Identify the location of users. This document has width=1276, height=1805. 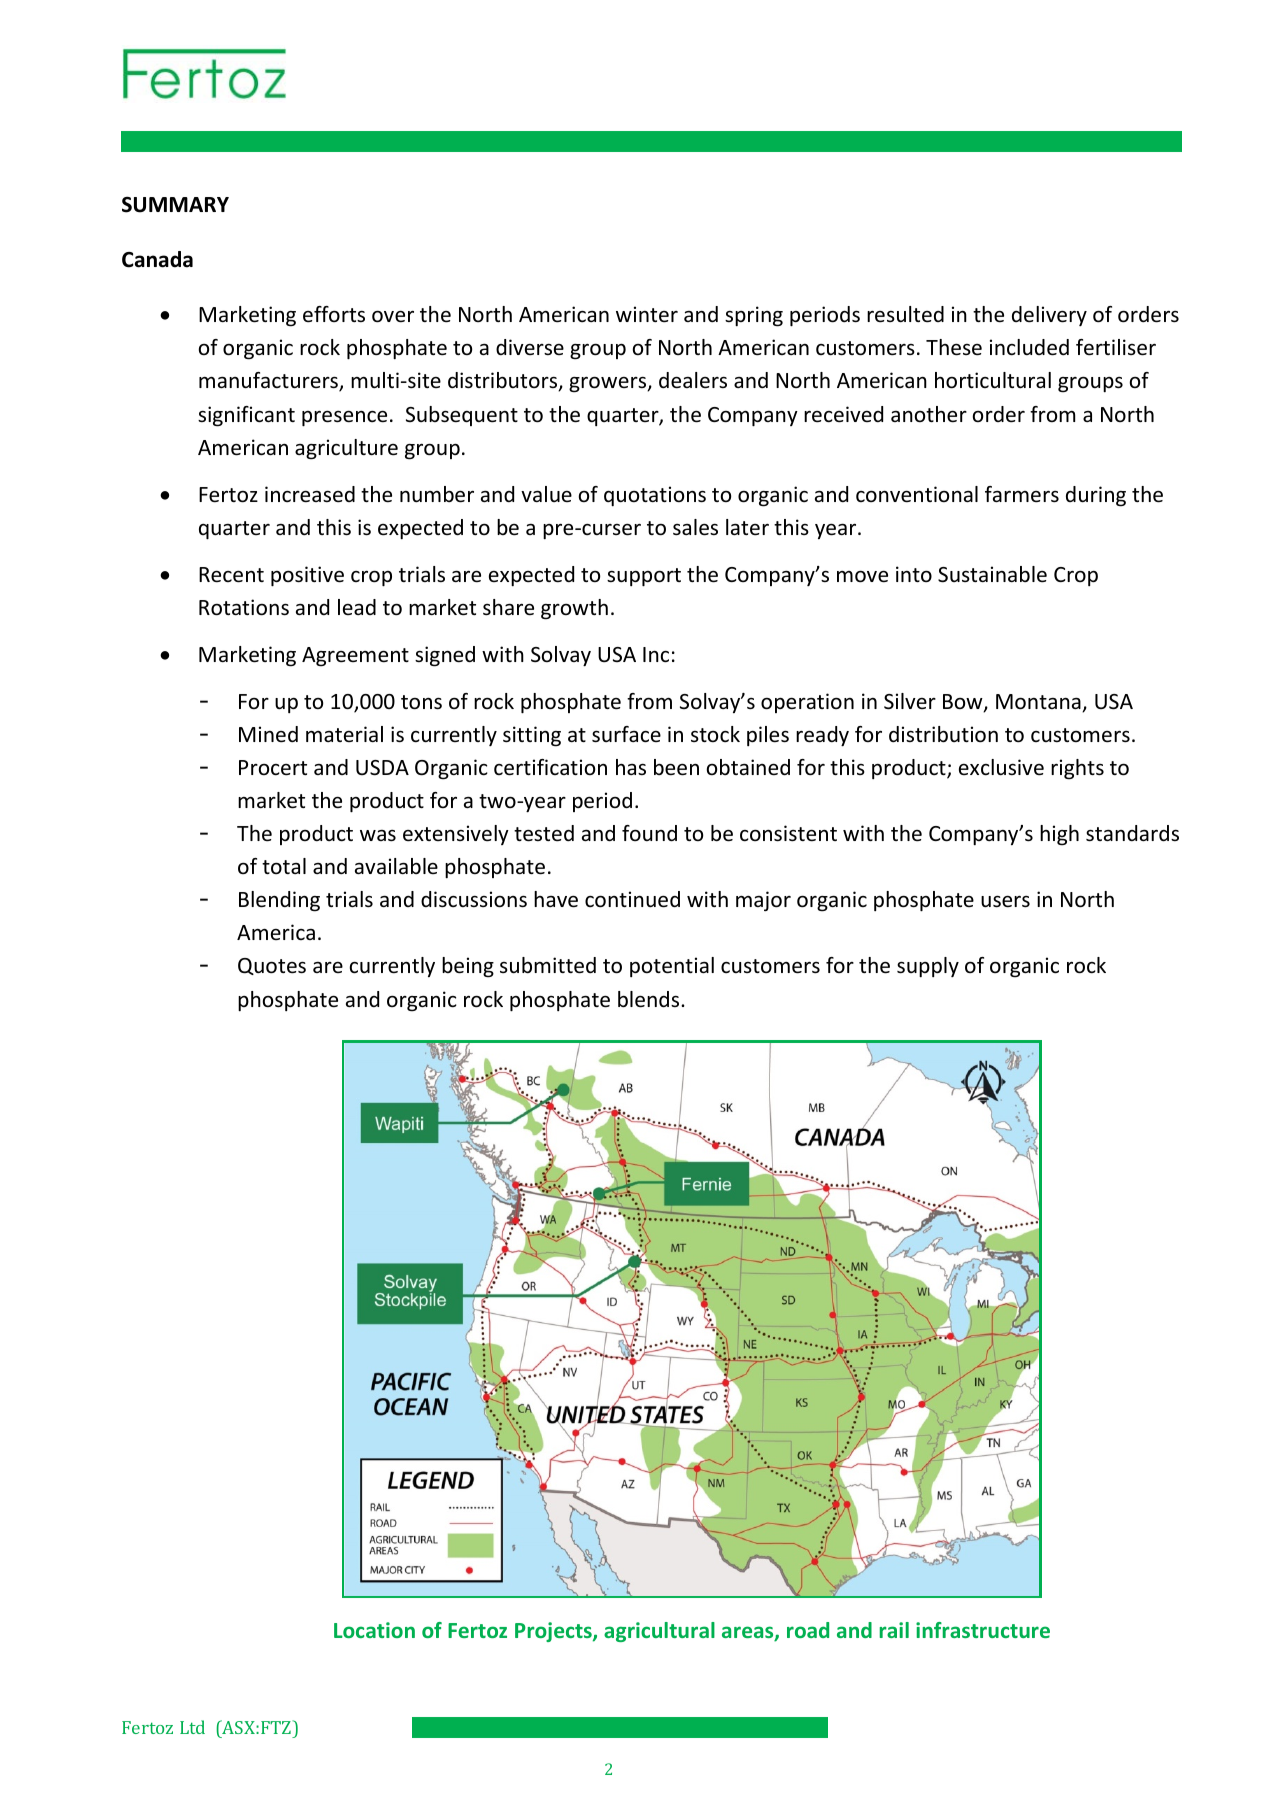
(1005, 901).
